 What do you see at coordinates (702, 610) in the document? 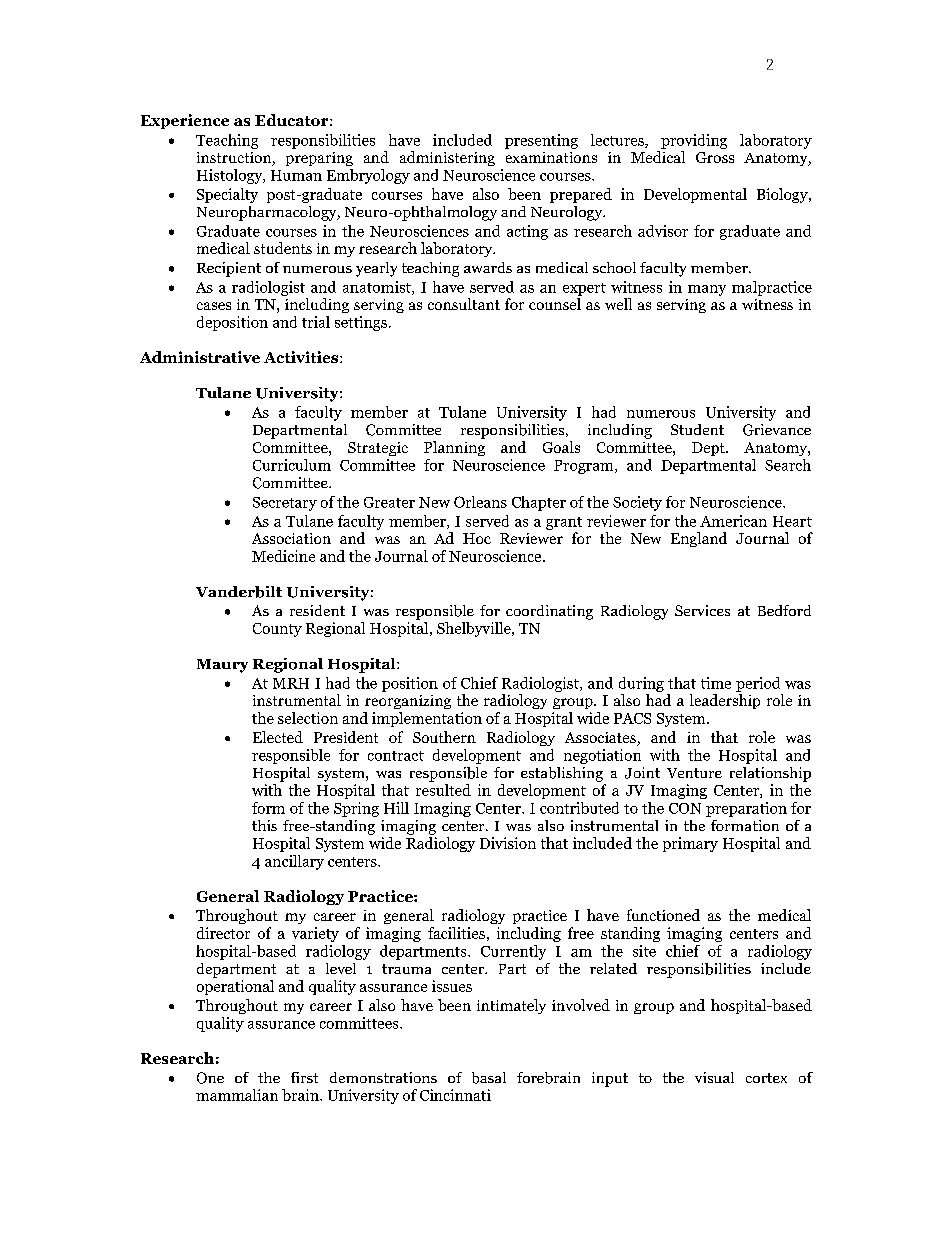
I see `Services` at bounding box center [702, 610].
